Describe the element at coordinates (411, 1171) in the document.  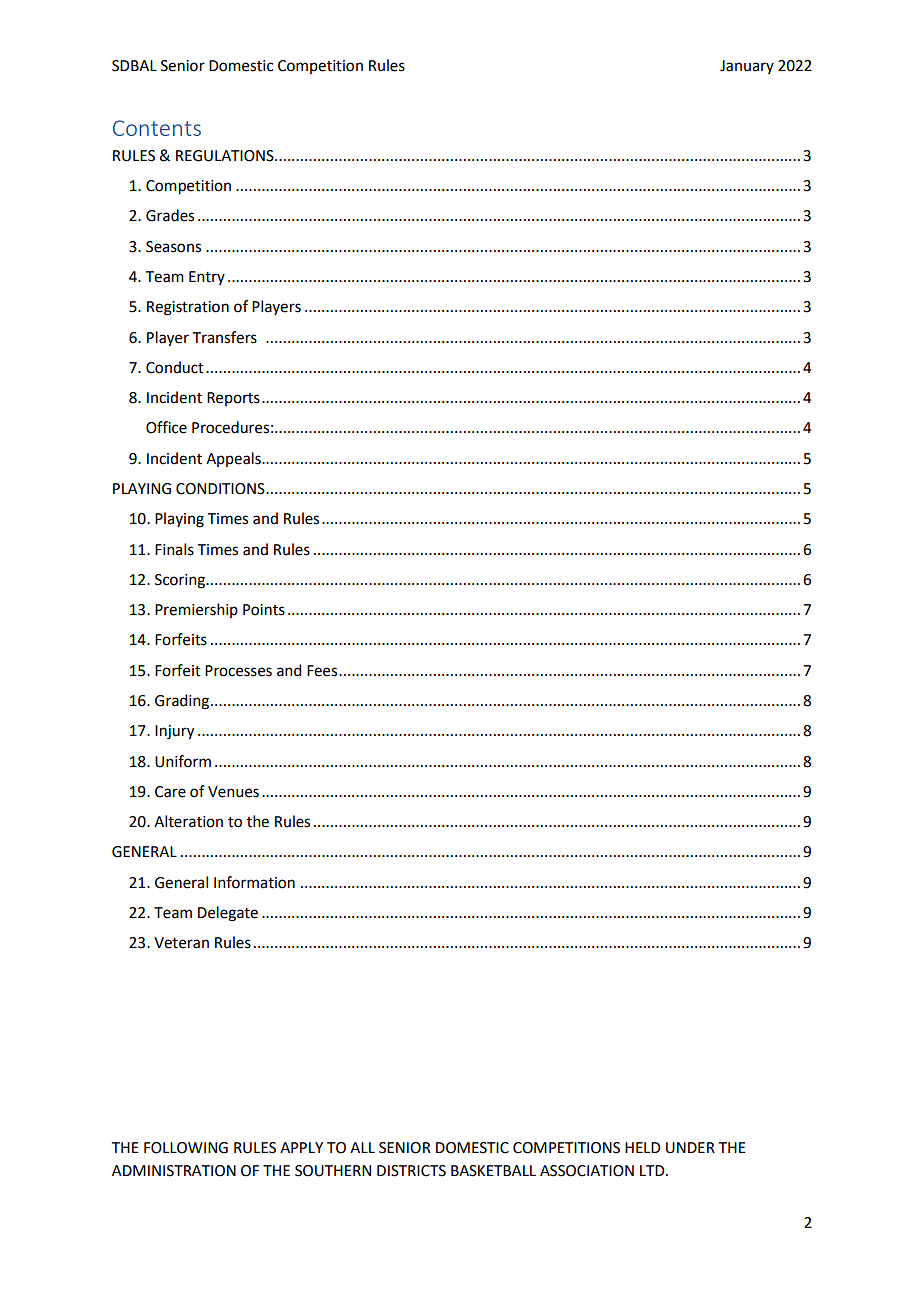
I see `DISTRICTS` at that location.
